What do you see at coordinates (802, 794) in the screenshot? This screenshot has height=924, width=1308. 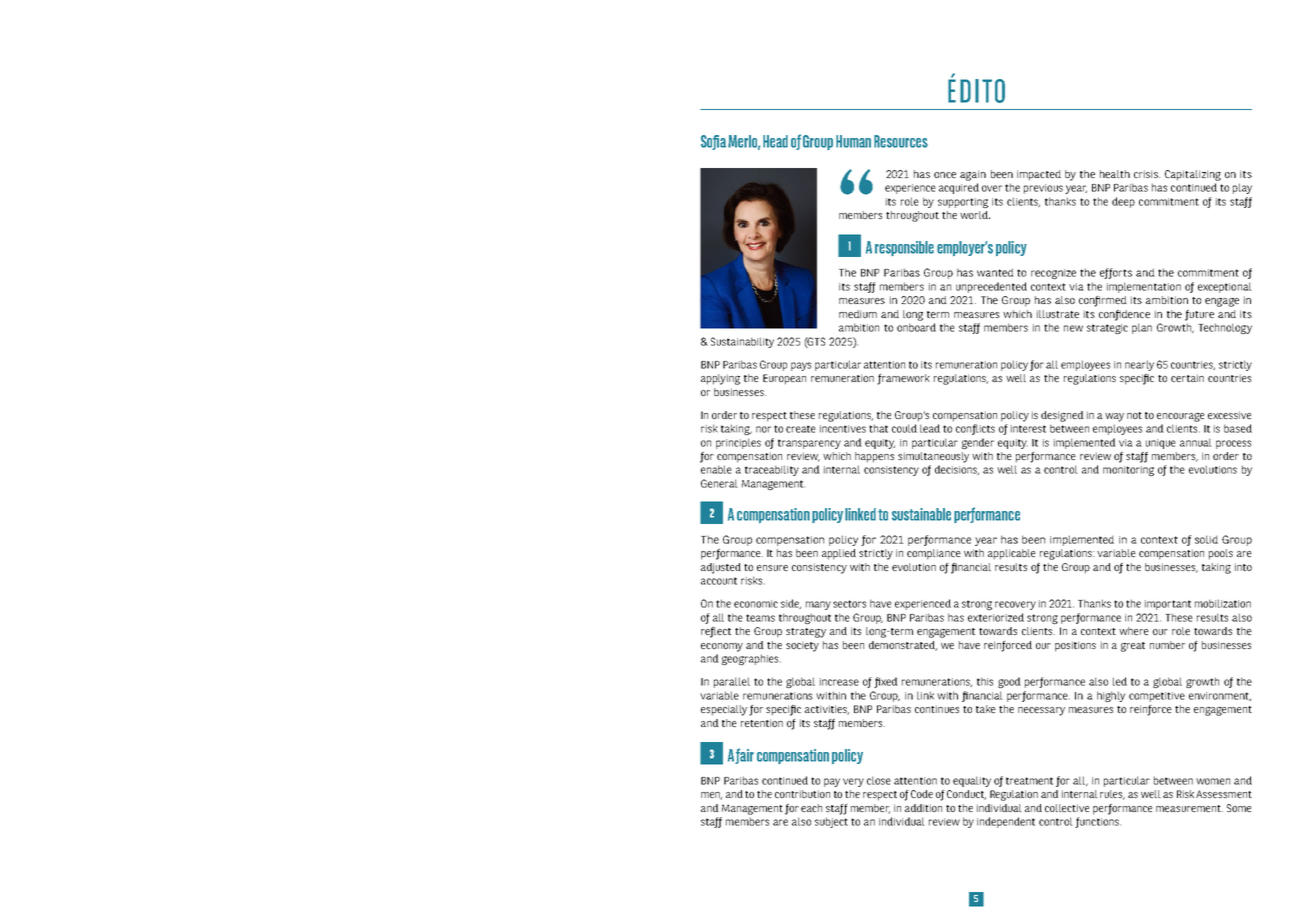 I see `contribution` at bounding box center [802, 794].
